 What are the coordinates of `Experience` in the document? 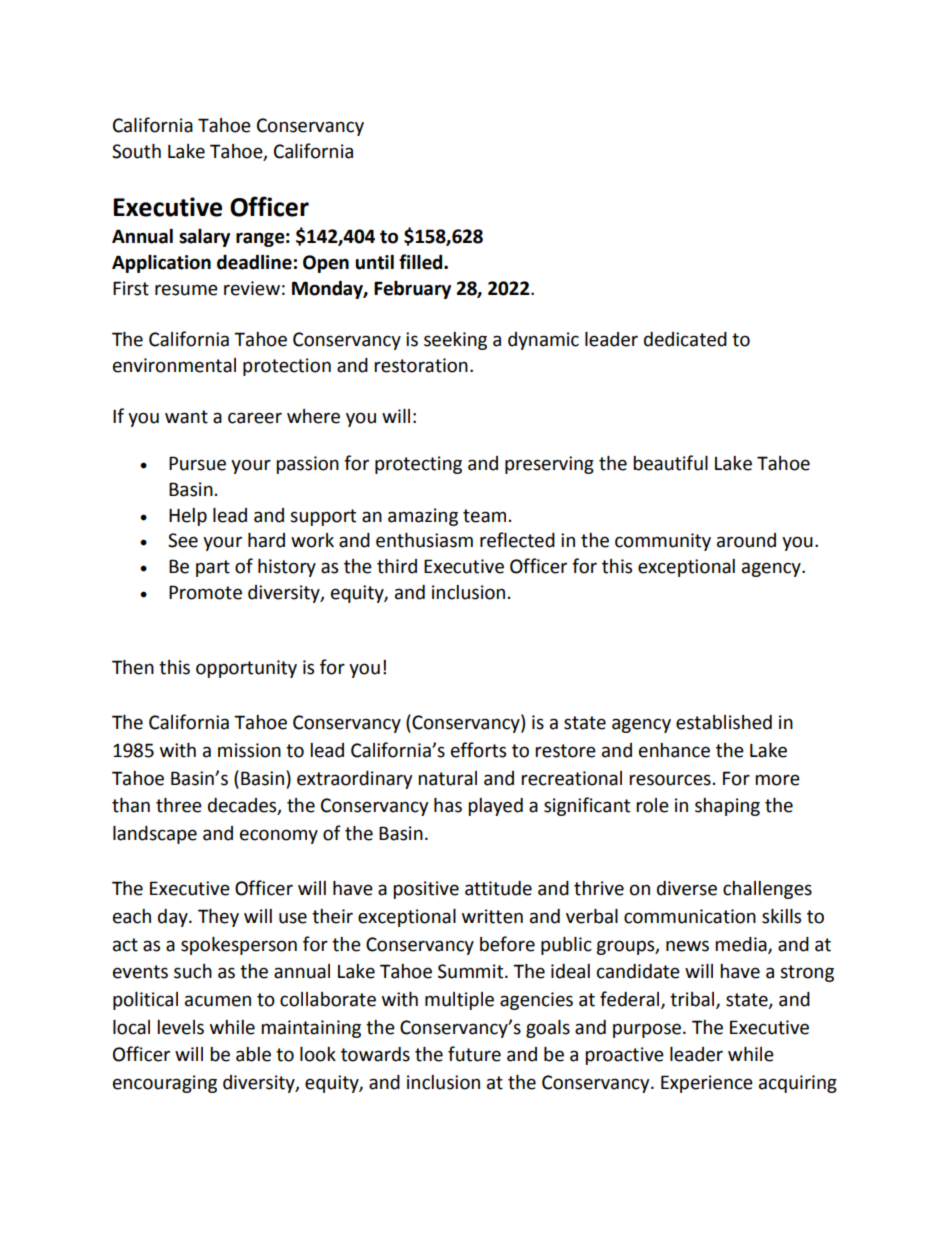 It's located at (707, 1084).
